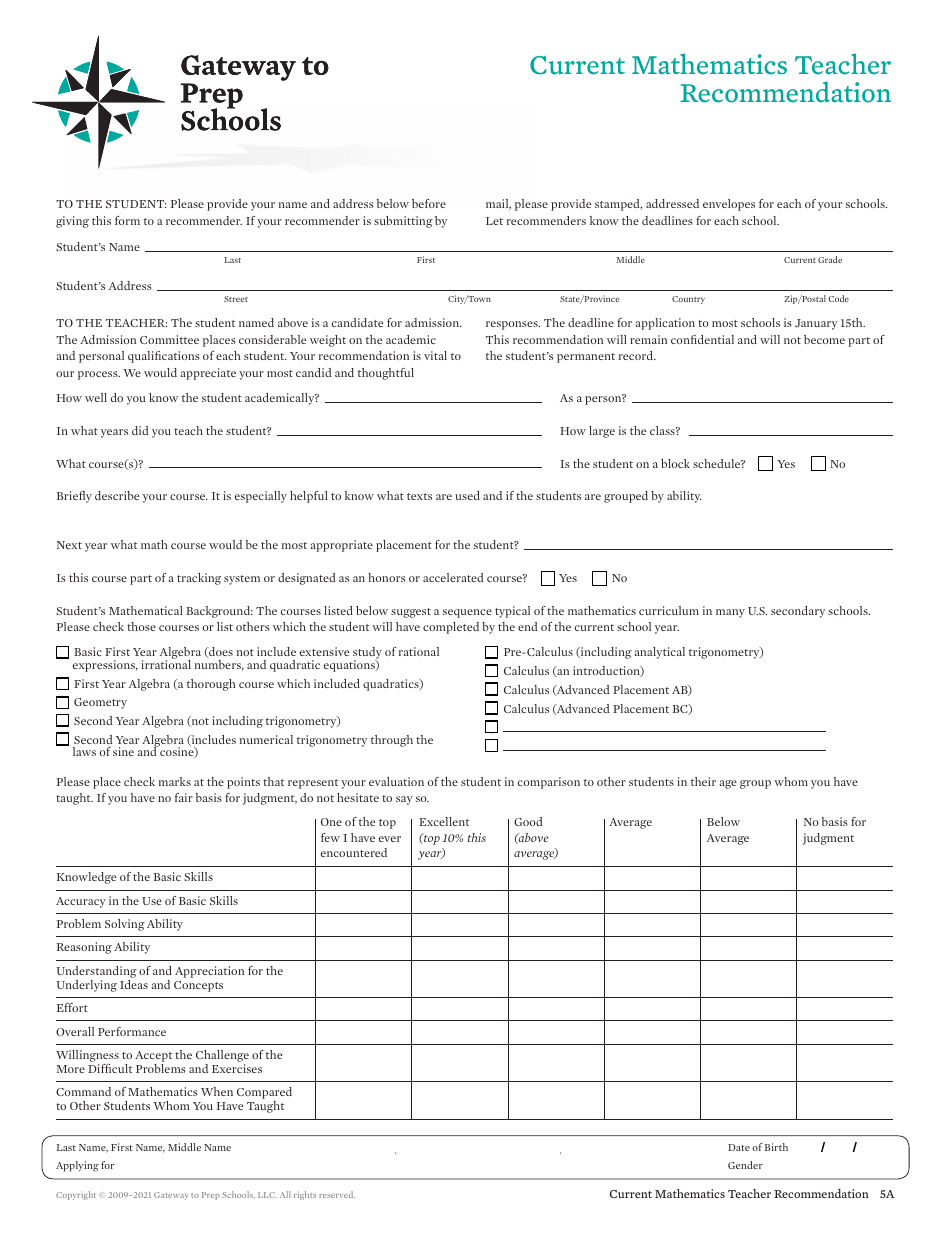 The height and width of the screenshot is (1233, 952). Describe the element at coordinates (453, 577) in the screenshot. I see `accelerated` at that location.
